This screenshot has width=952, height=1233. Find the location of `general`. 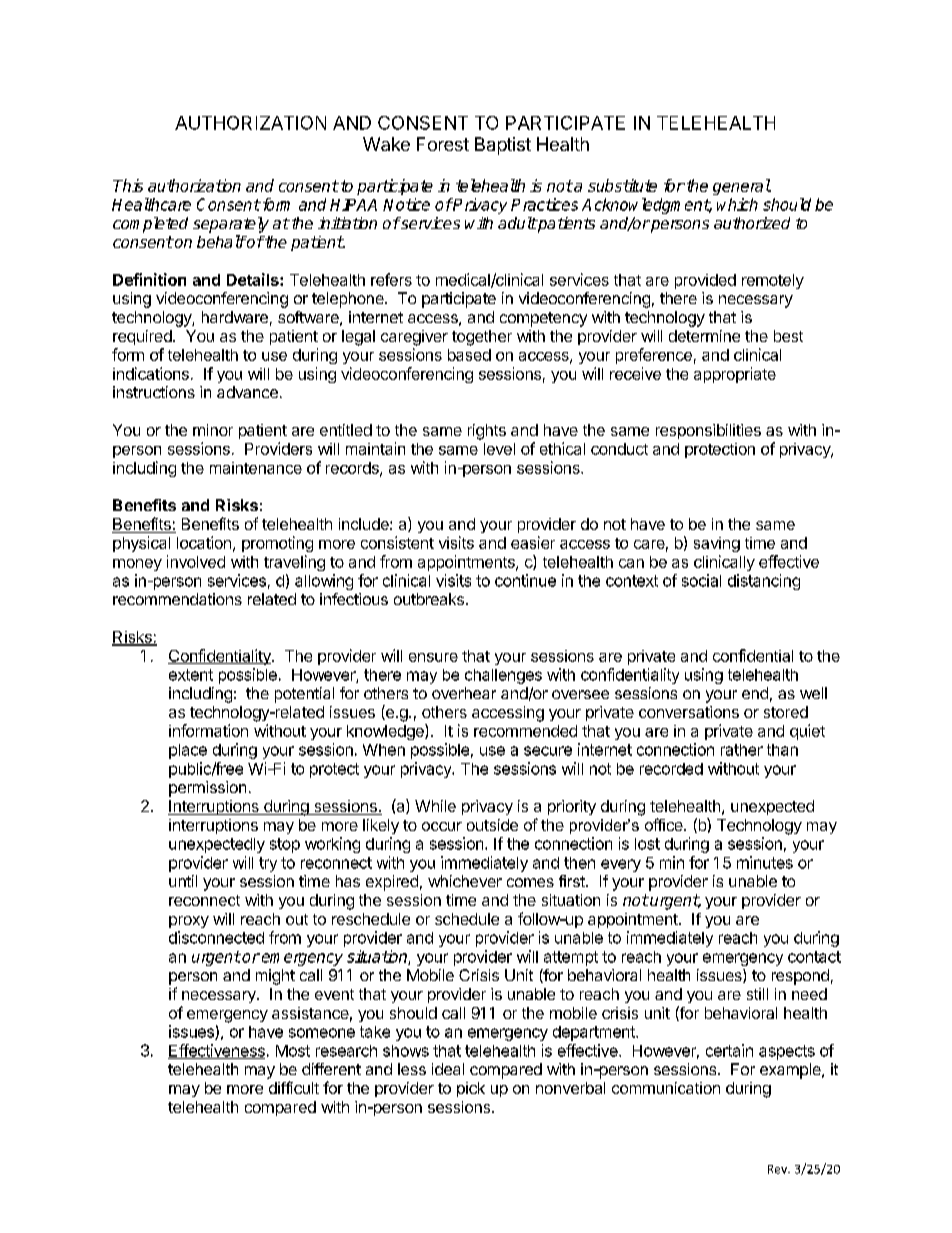

general is located at coordinates (742, 187).
